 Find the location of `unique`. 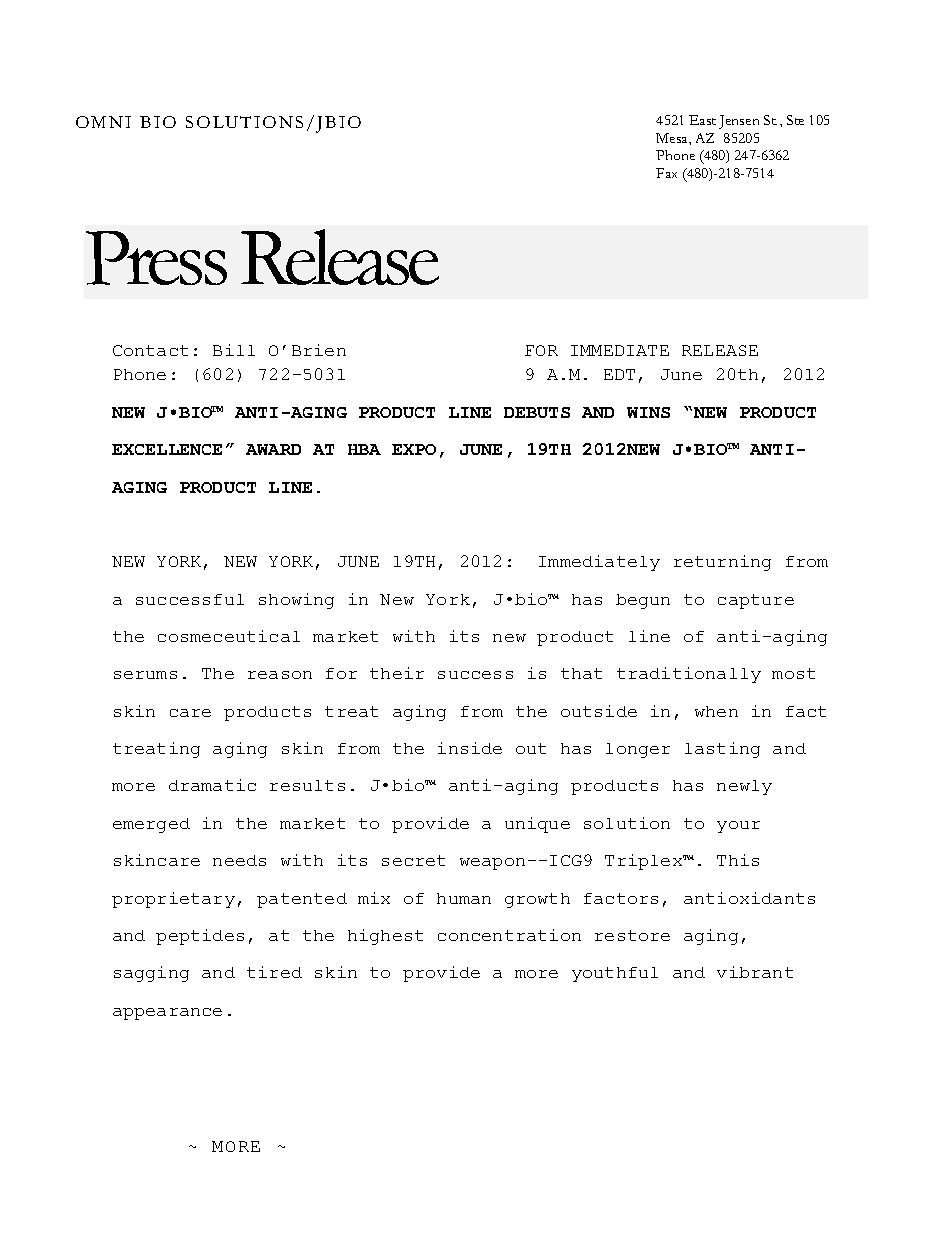

unique is located at coordinates (537, 825).
